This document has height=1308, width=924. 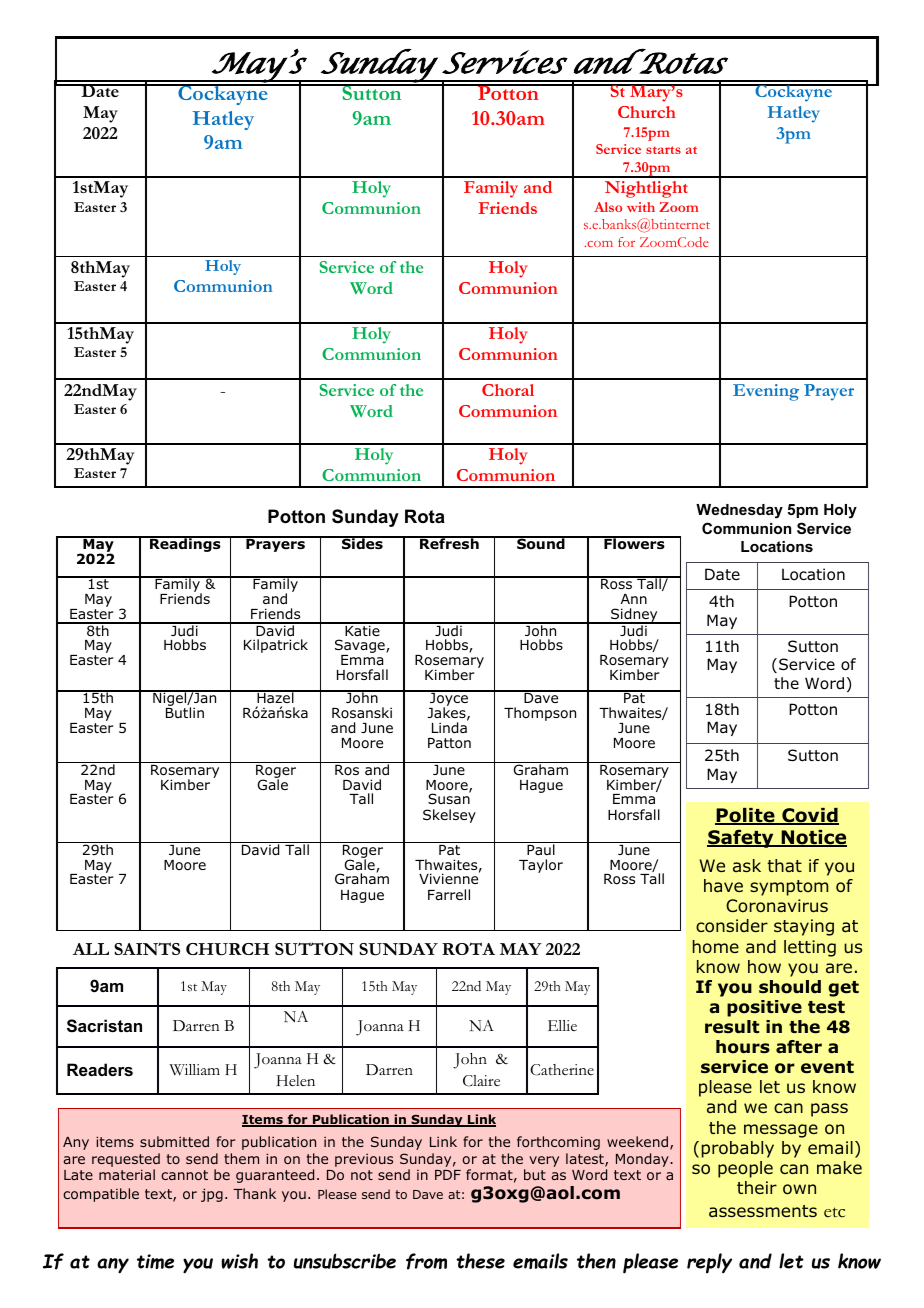 What do you see at coordinates (450, 727) in the document?
I see `Linda` at bounding box center [450, 727].
